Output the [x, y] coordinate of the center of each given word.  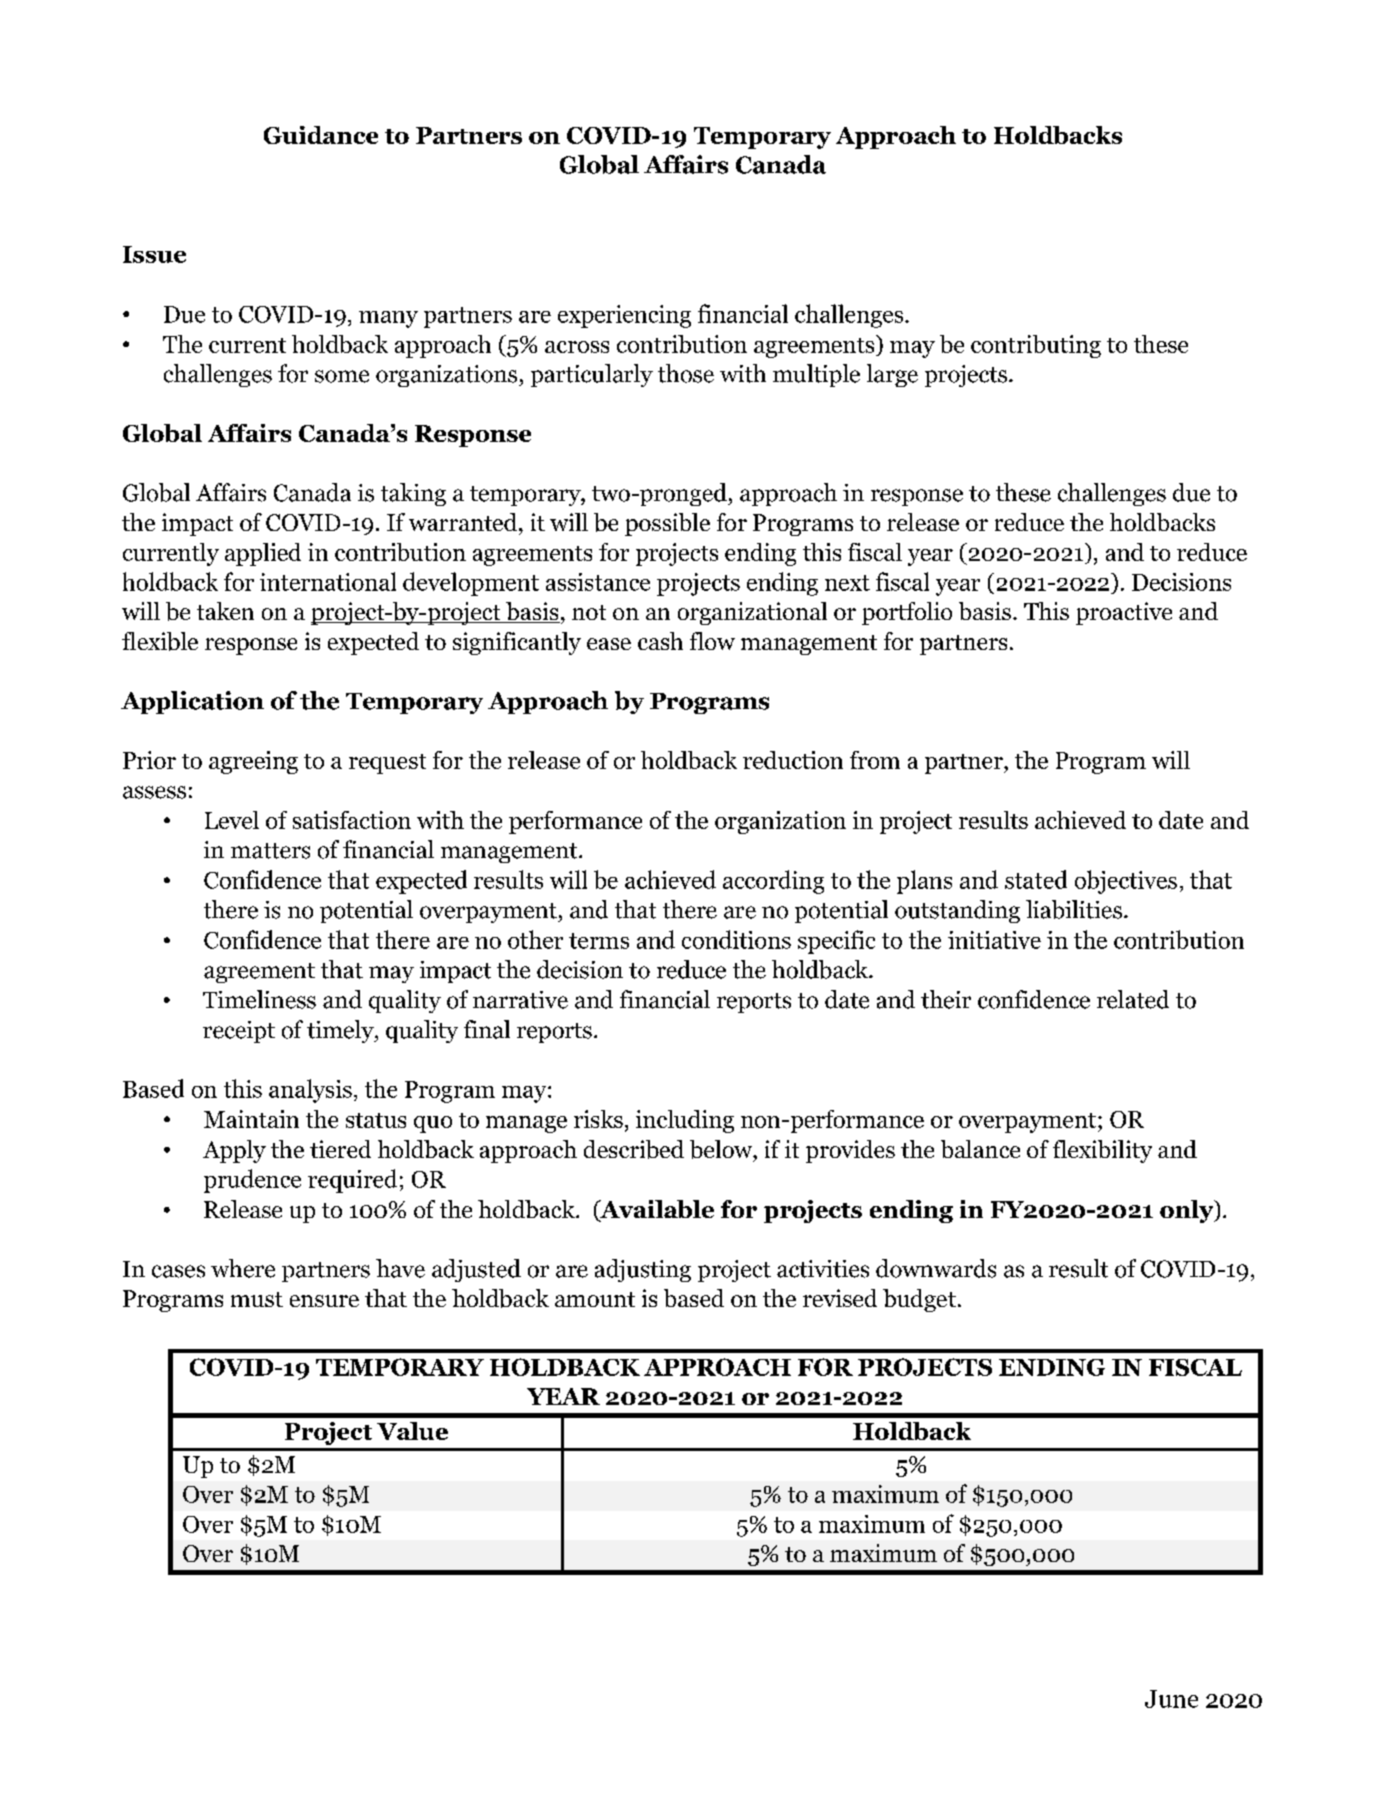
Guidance [321, 135]
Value [412, 1431]
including [685, 1121]
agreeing [253, 762]
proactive [1124, 613]
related [1133, 999]
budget [919, 1300]
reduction [793, 760]
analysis [310, 1091]
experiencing [624, 316]
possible [667, 524]
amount [595, 1299]
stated [1036, 879]
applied [263, 554]
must [257, 1299]
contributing [1036, 346]
